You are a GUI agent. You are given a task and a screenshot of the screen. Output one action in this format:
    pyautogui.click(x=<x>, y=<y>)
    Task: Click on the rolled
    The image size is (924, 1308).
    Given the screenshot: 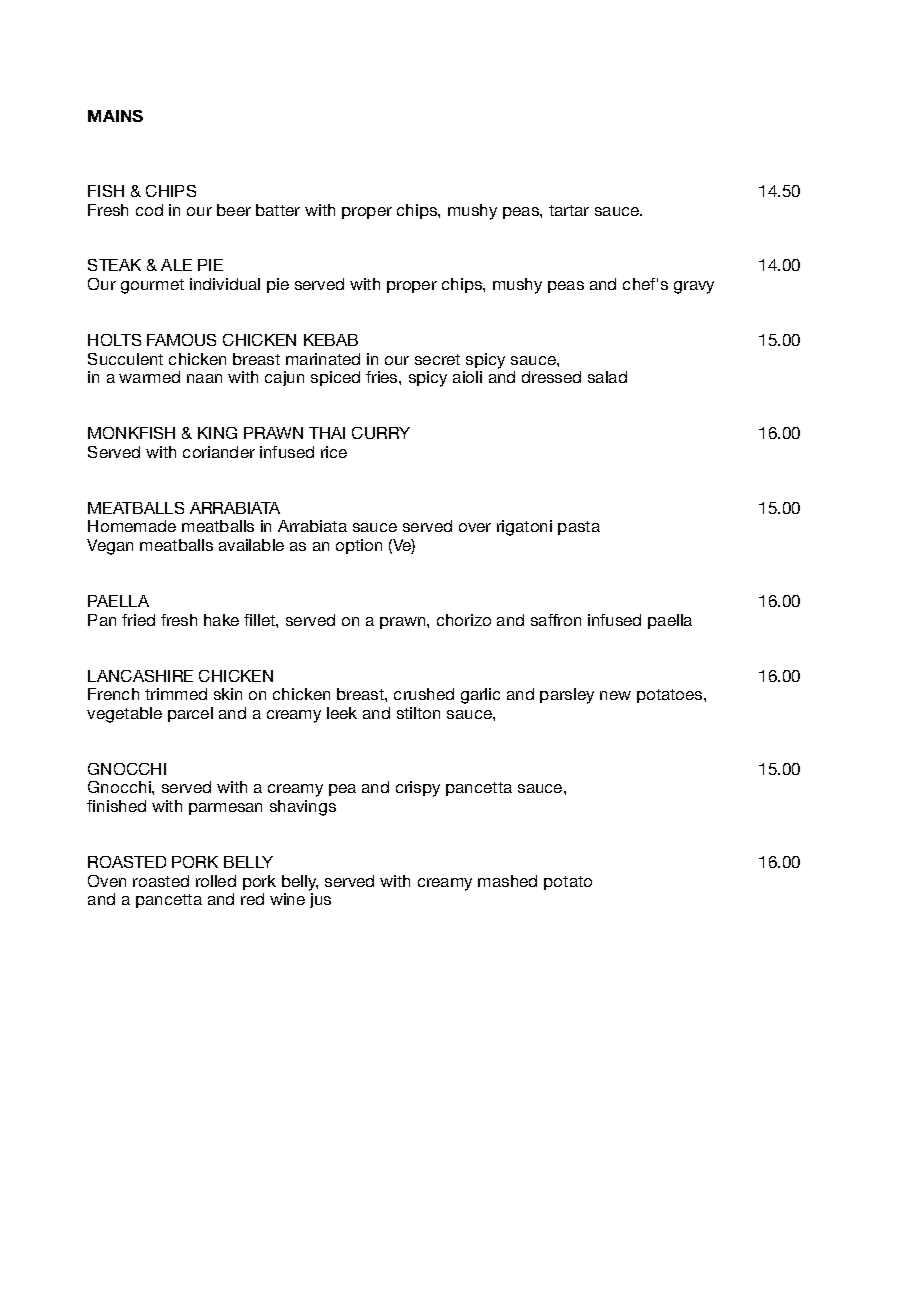 What is the action you would take?
    pyautogui.click(x=216, y=881)
